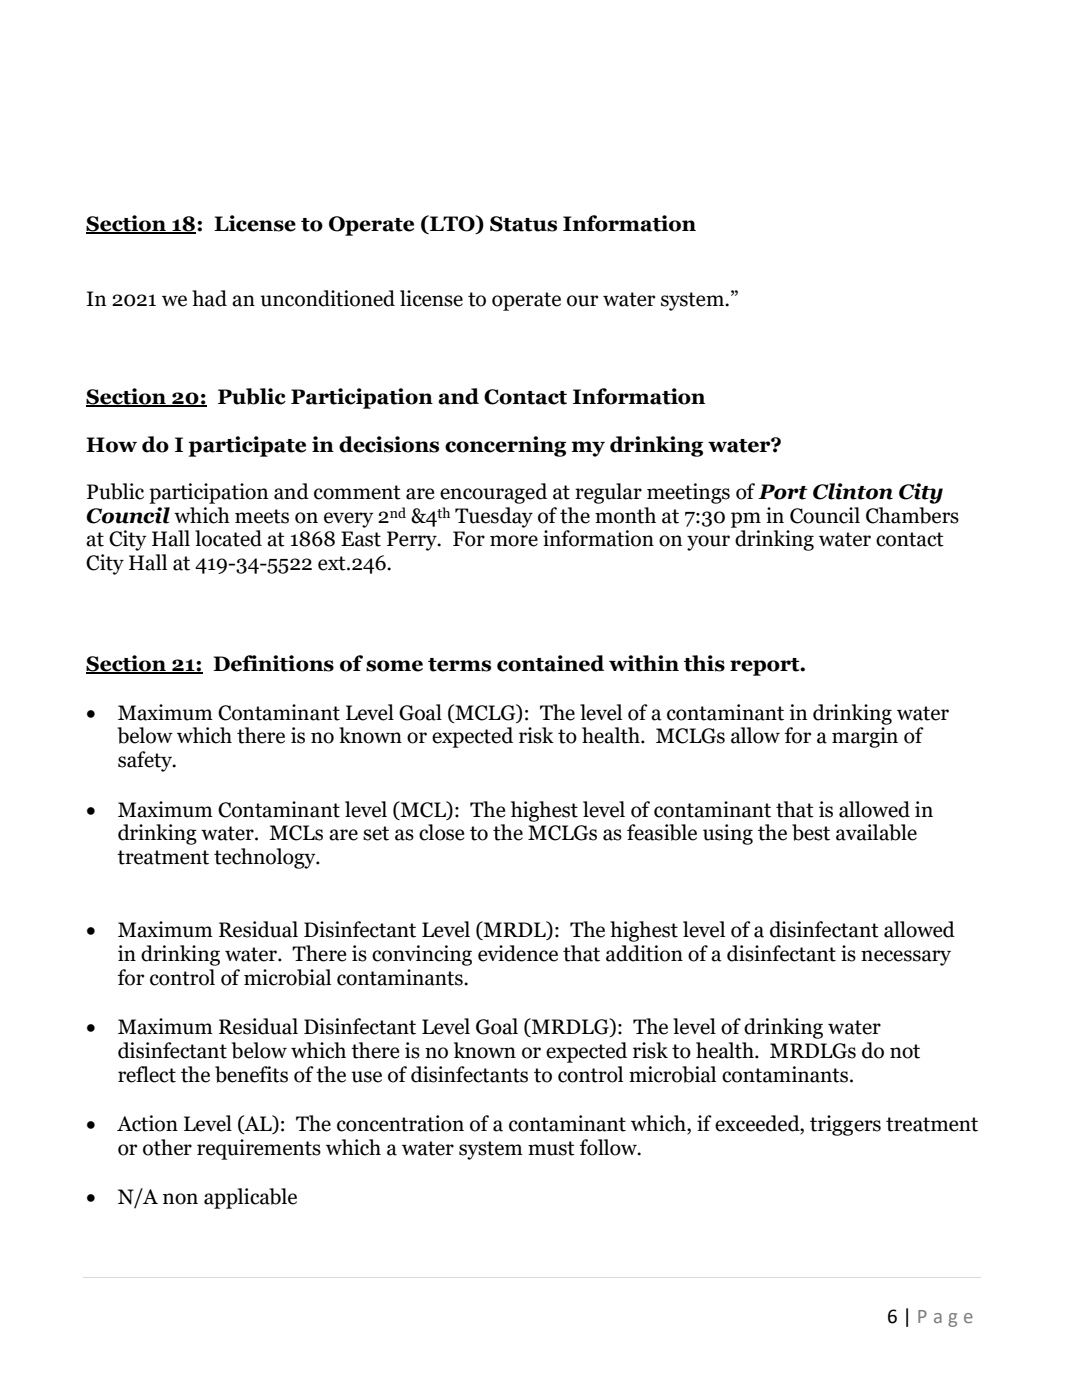 The width and height of the screenshot is (1066, 1379). I want to click on Status, so click(523, 224).
